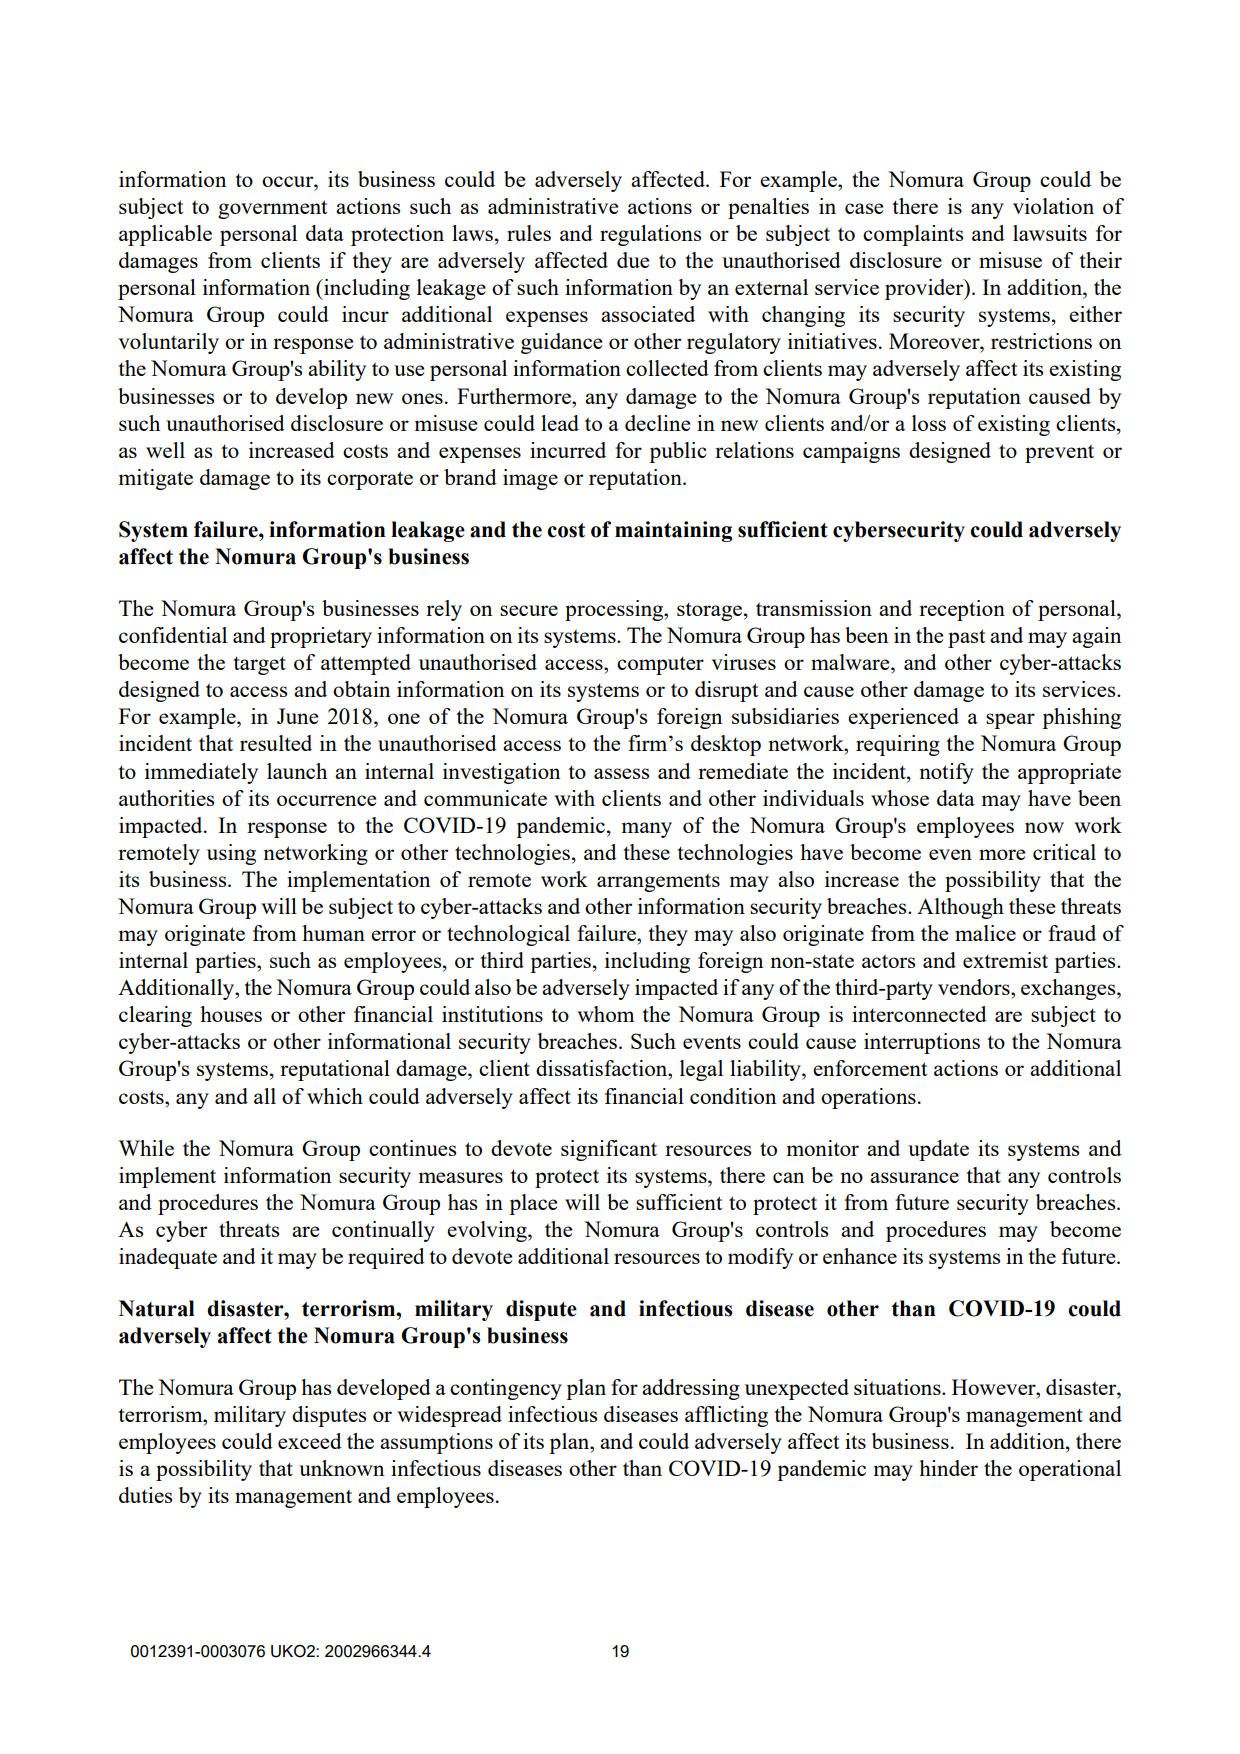 This screenshot has height=1754, width=1240. What do you see at coordinates (914, 1177) in the screenshot?
I see `assurance` at bounding box center [914, 1177].
